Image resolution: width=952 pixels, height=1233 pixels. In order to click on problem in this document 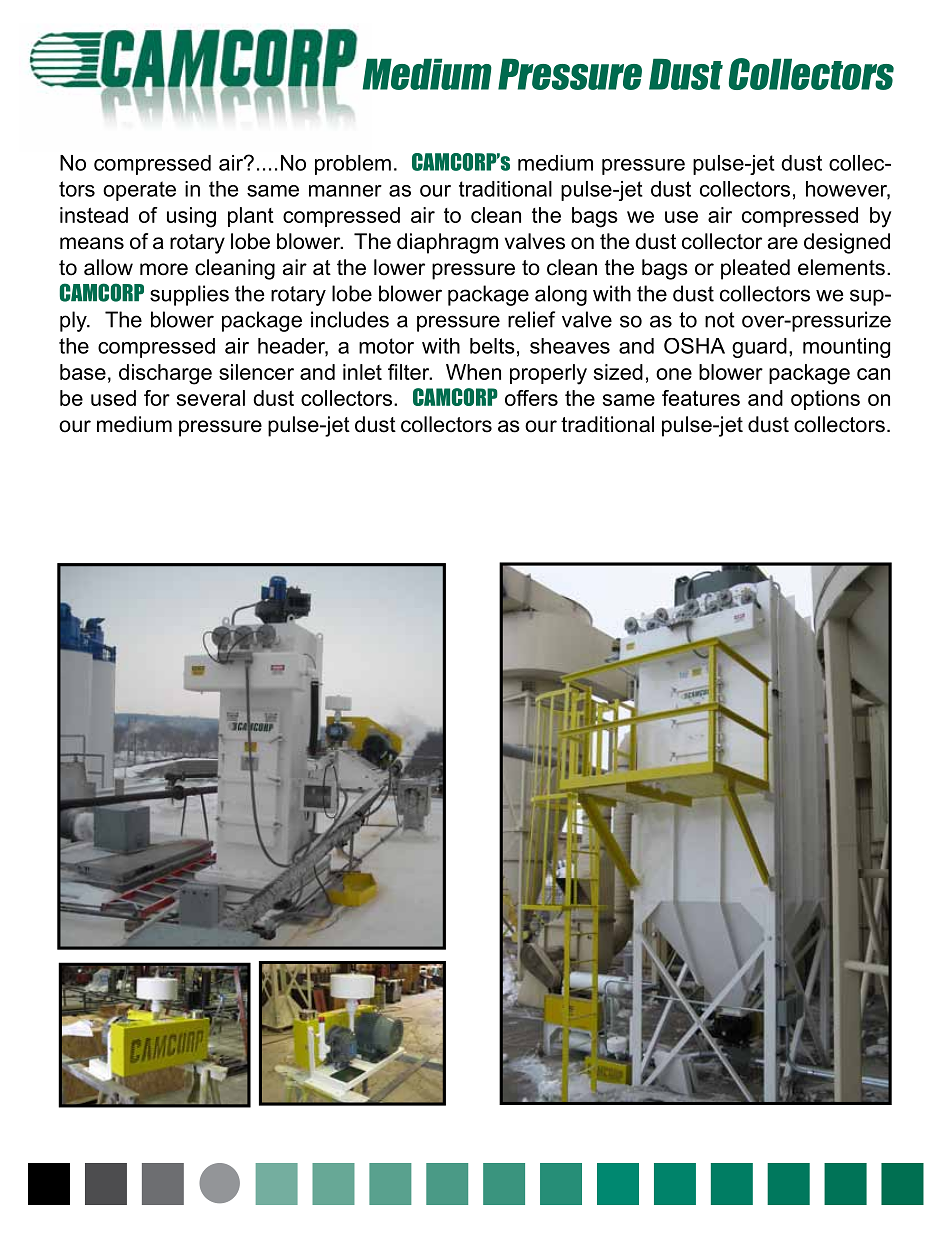, I will do `click(353, 165)`.
